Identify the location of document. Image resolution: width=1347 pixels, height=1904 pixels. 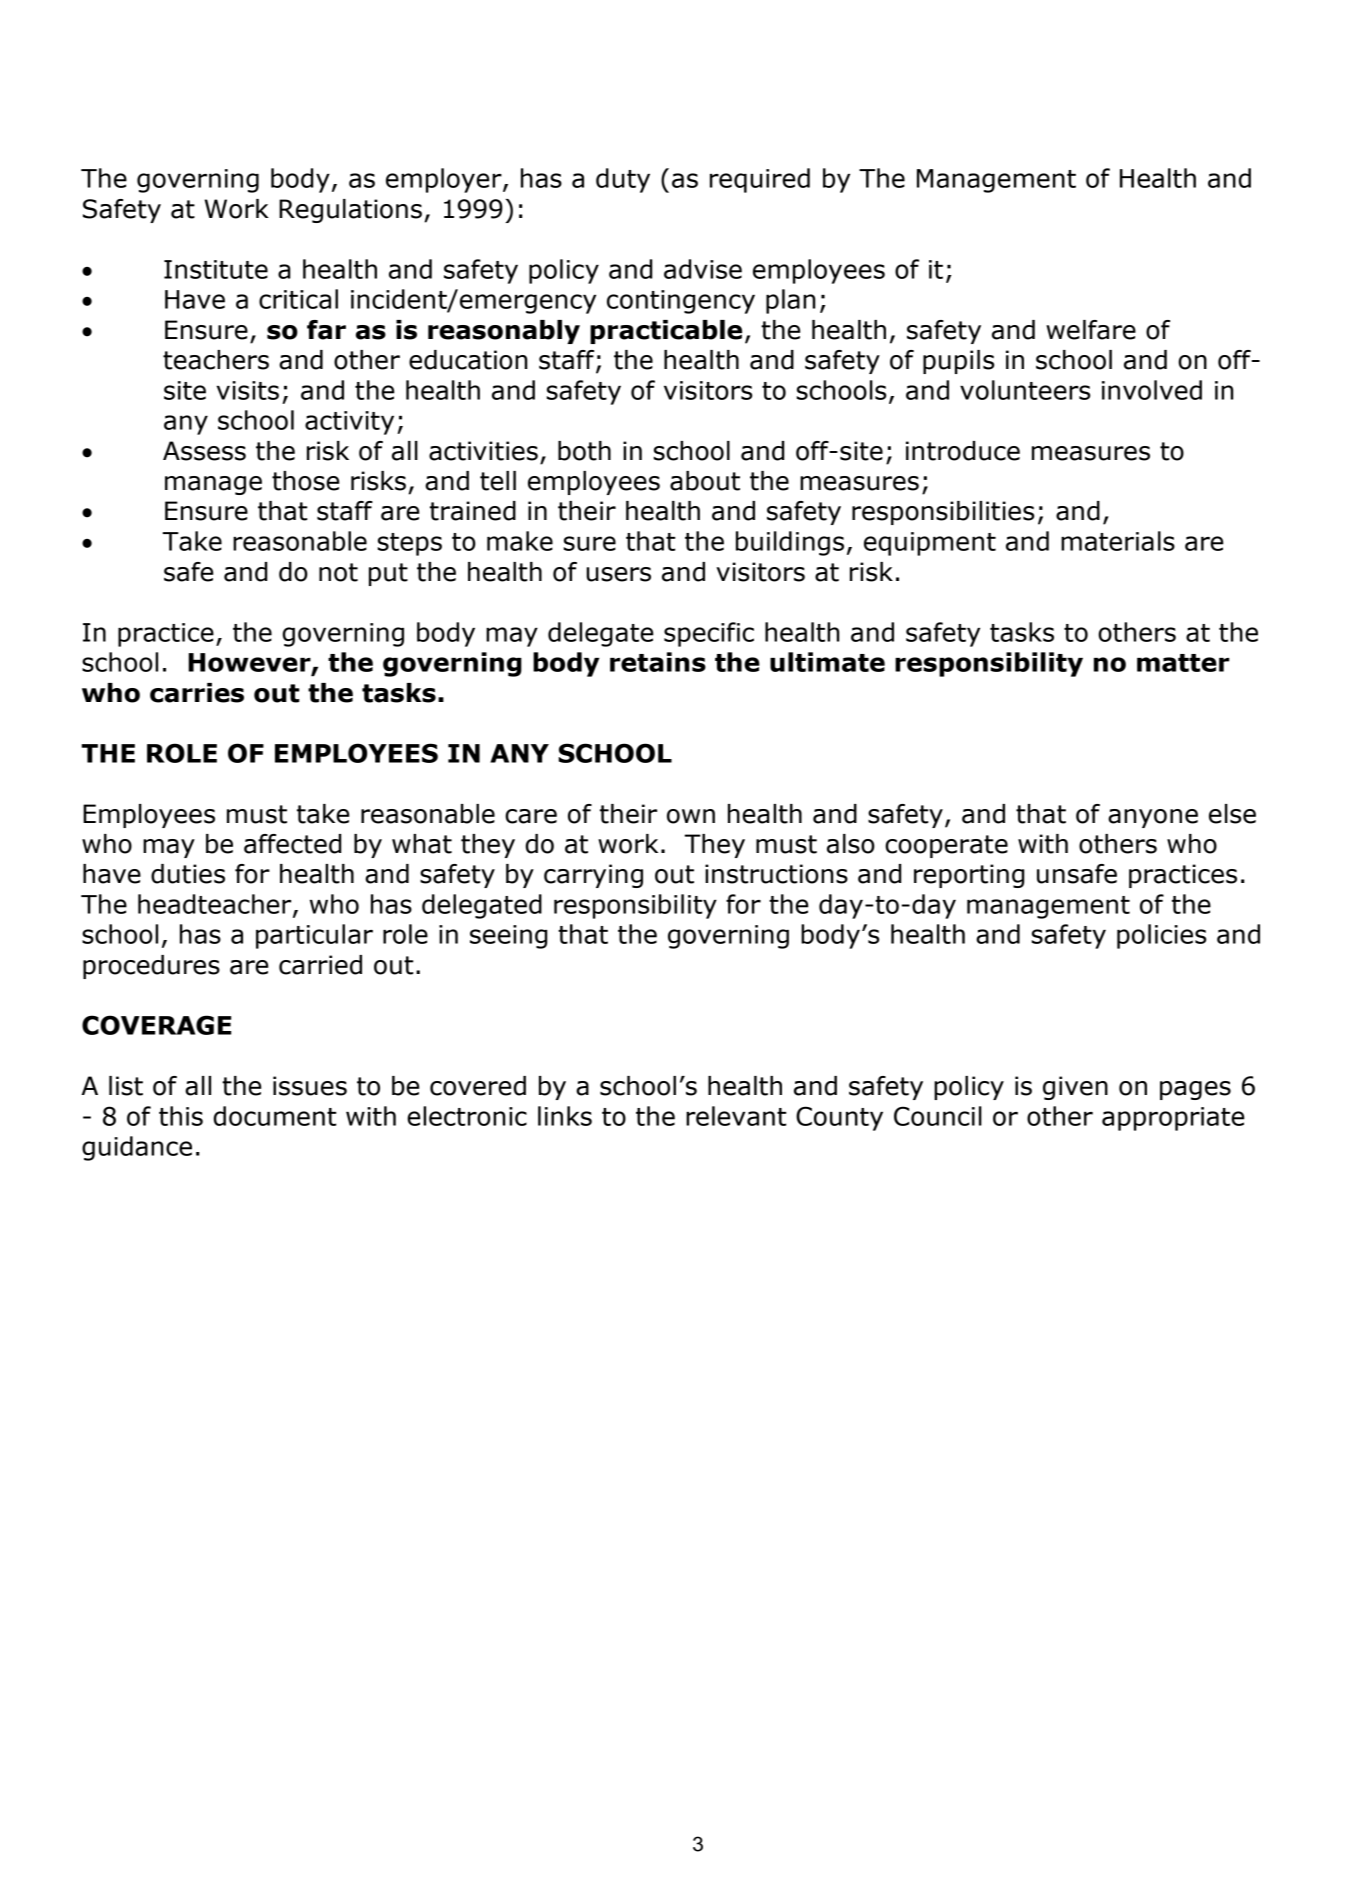
(275, 1116).
